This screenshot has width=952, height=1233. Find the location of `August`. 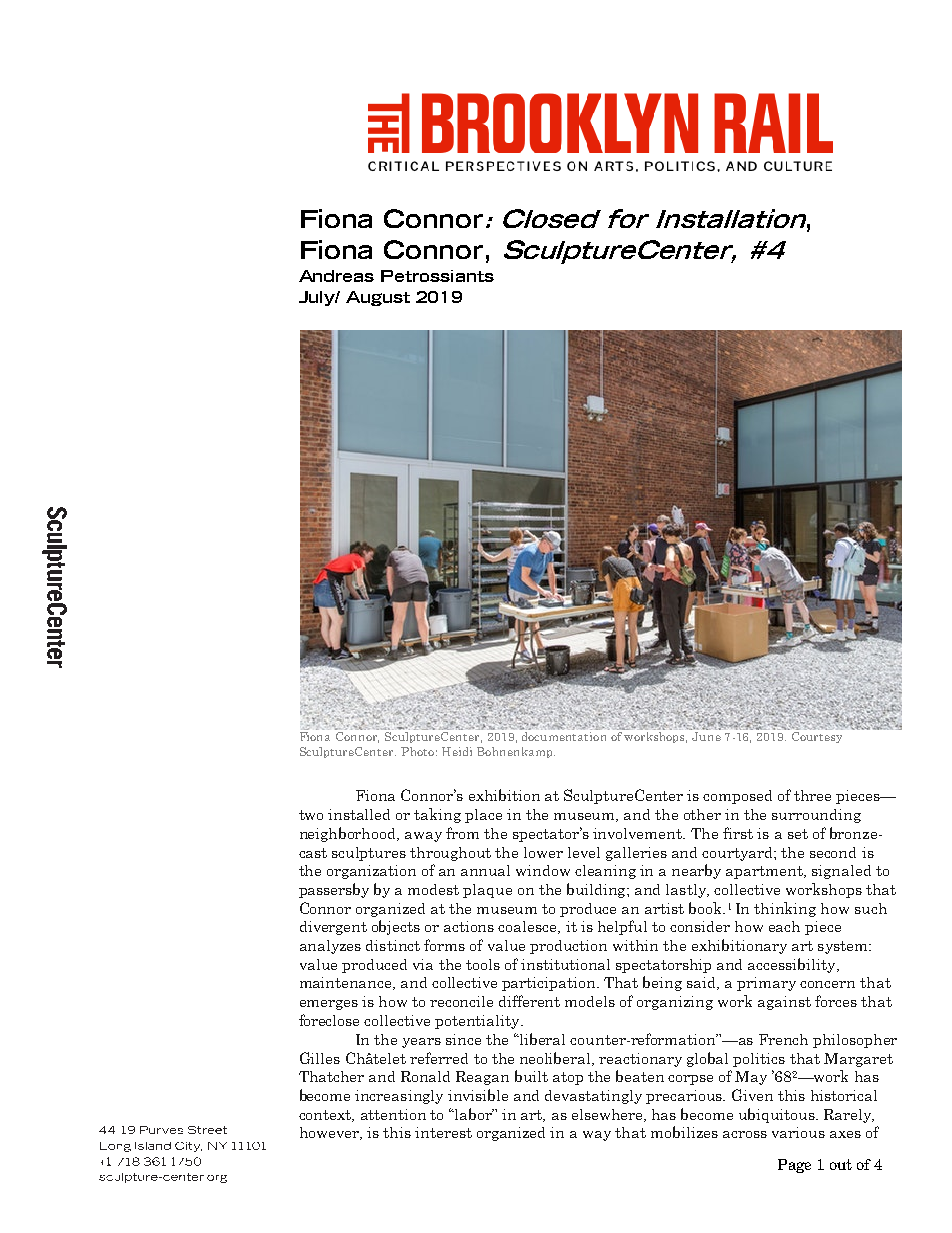

August is located at coordinates (378, 298).
